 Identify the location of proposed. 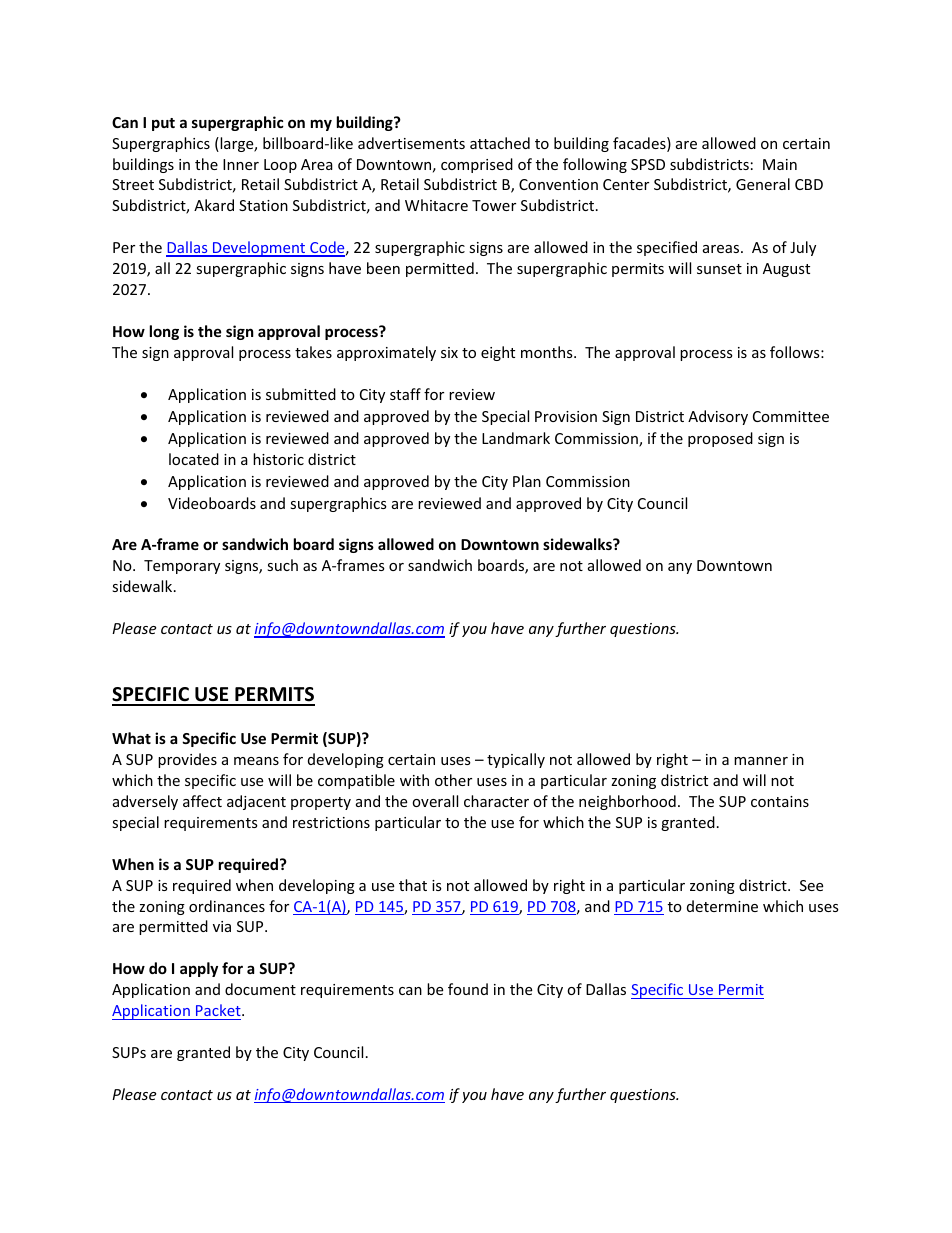
(720, 439).
